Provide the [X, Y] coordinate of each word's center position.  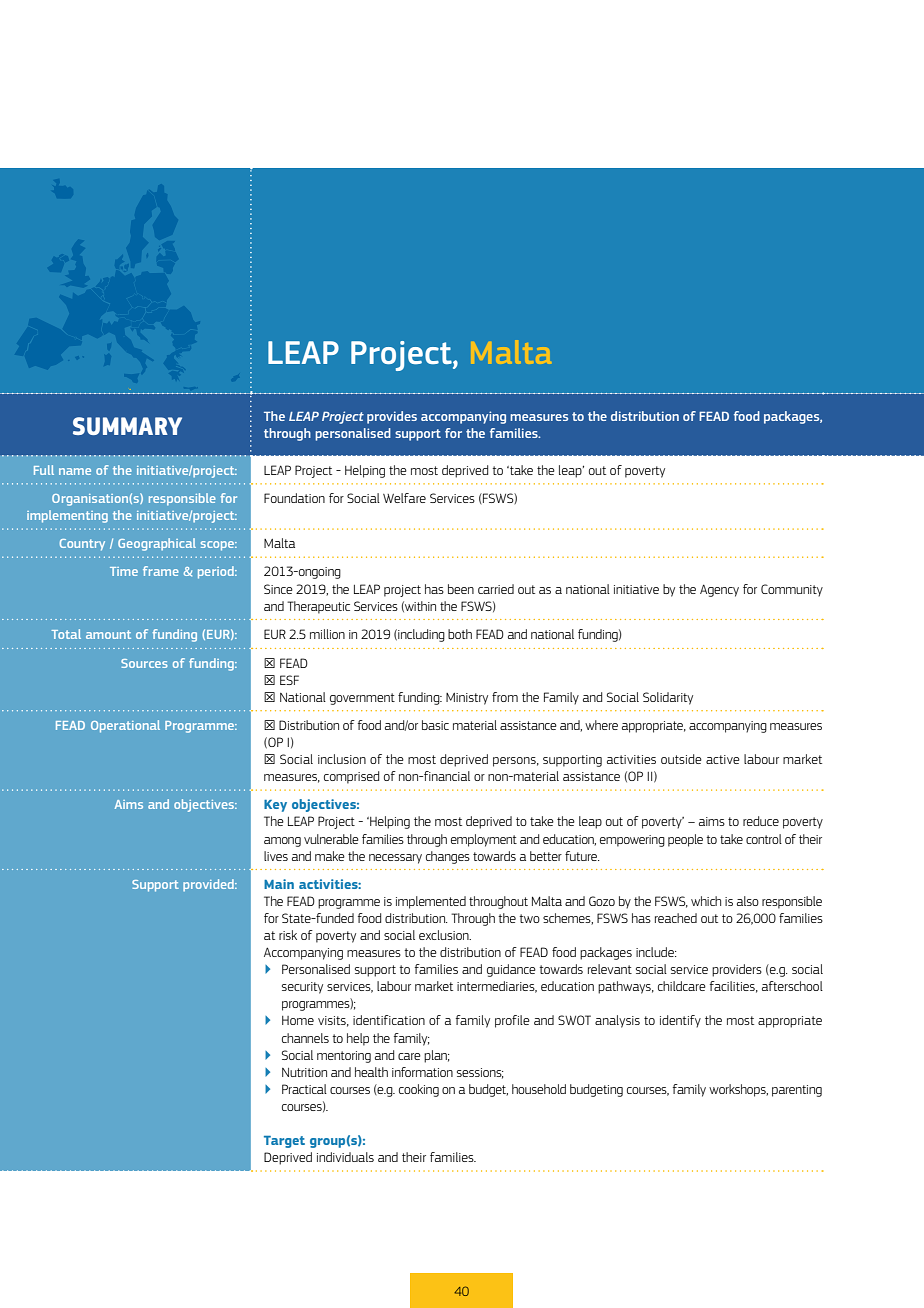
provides [392, 417]
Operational [125, 726]
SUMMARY [127, 426]
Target [284, 1142]
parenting [797, 1091]
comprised [351, 777]
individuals [345, 1157]
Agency [719, 590]
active [723, 759]
